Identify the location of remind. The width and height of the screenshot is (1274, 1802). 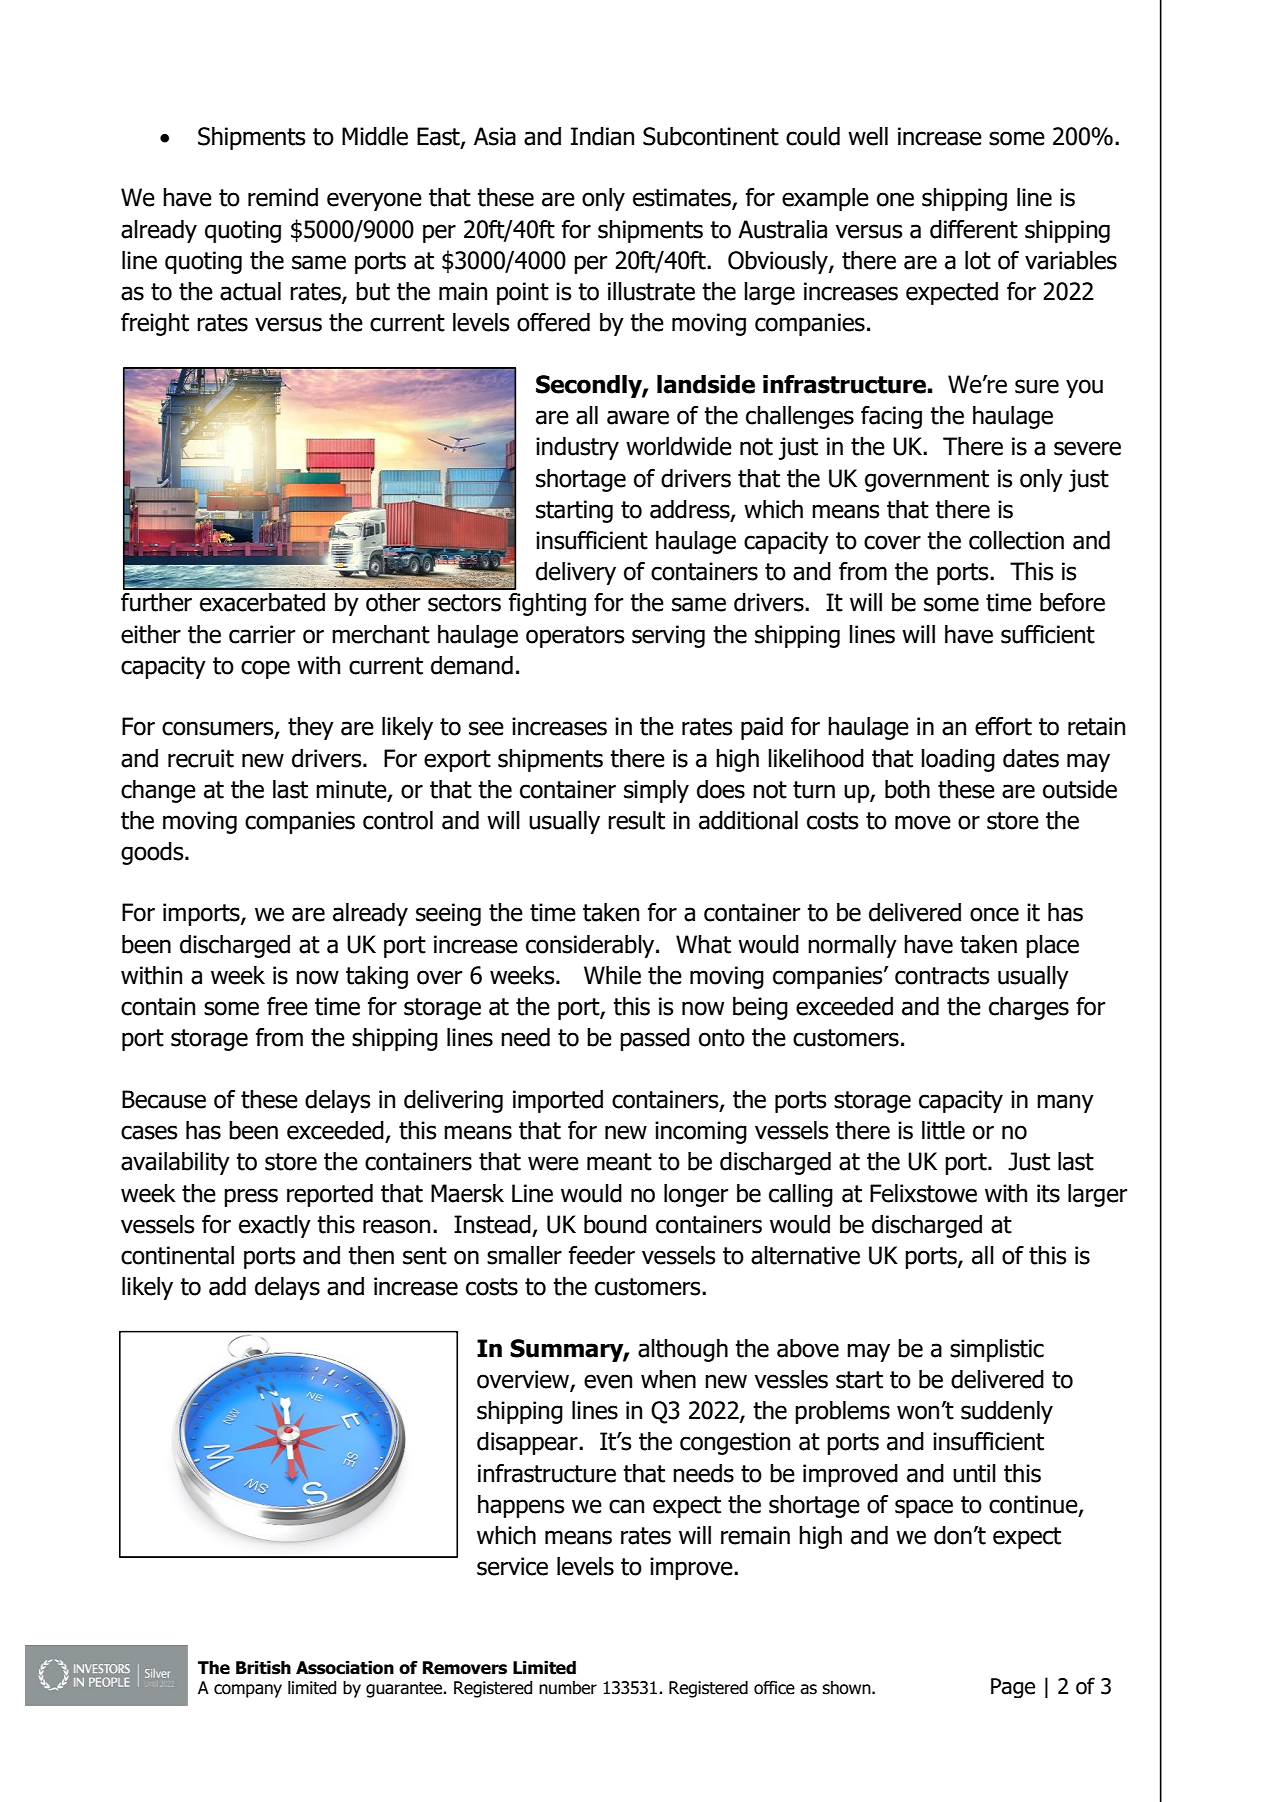
(283, 197).
